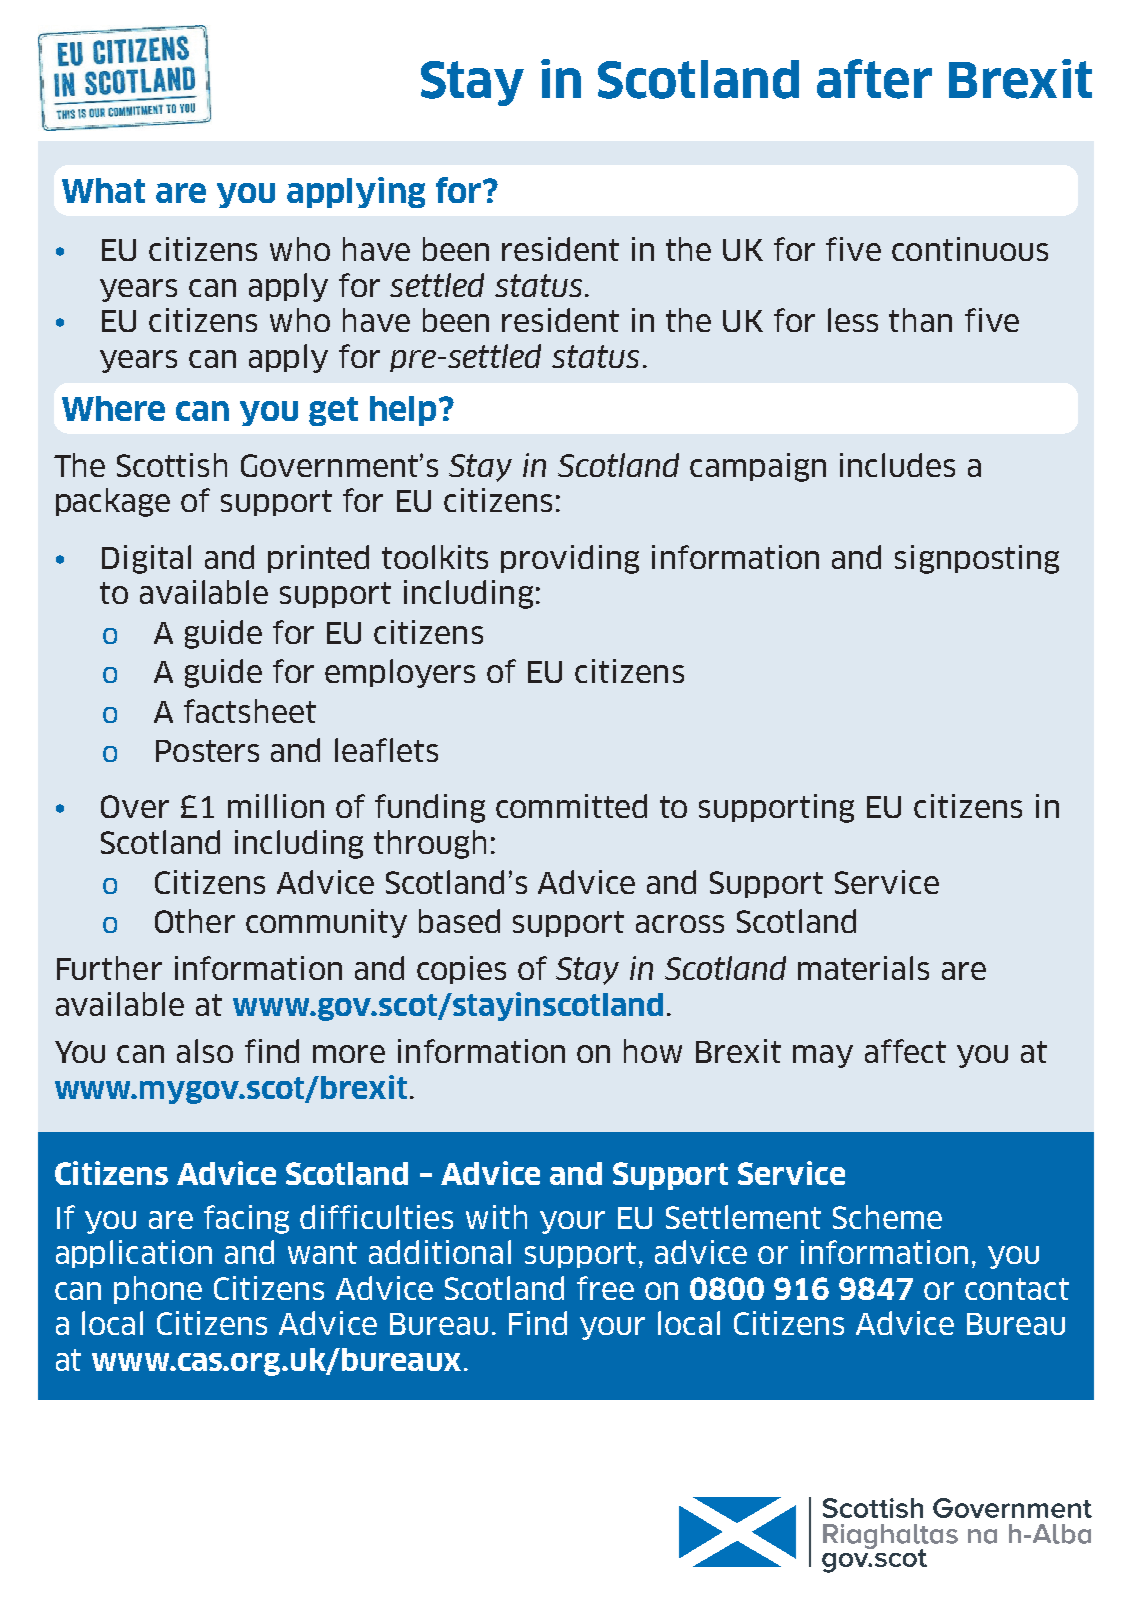 The image size is (1132, 1607). What do you see at coordinates (970, 249) in the page?
I see `continuous` at bounding box center [970, 249].
